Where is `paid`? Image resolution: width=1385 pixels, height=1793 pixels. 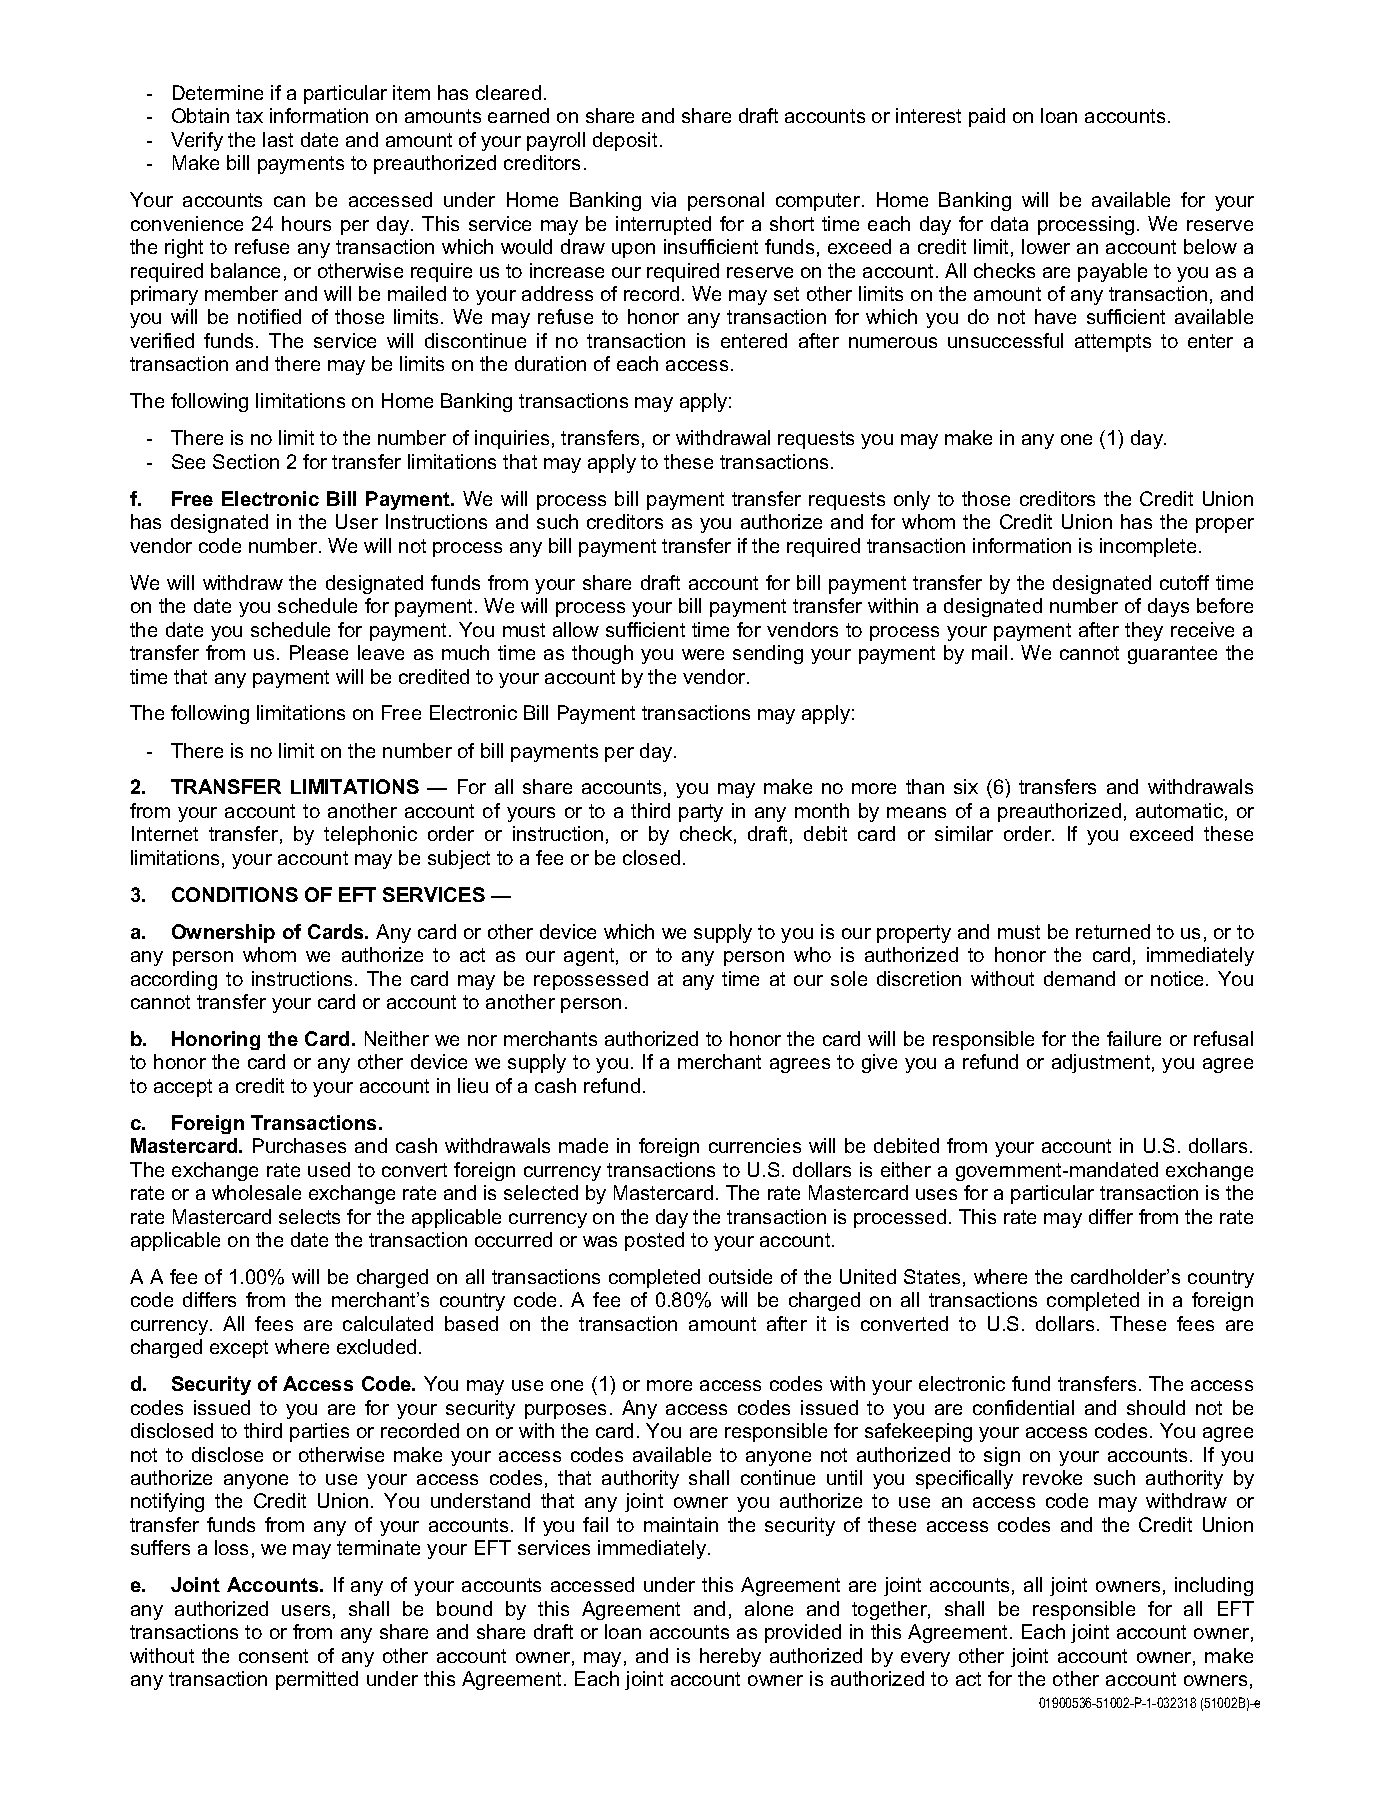
paid is located at coordinates (987, 117).
